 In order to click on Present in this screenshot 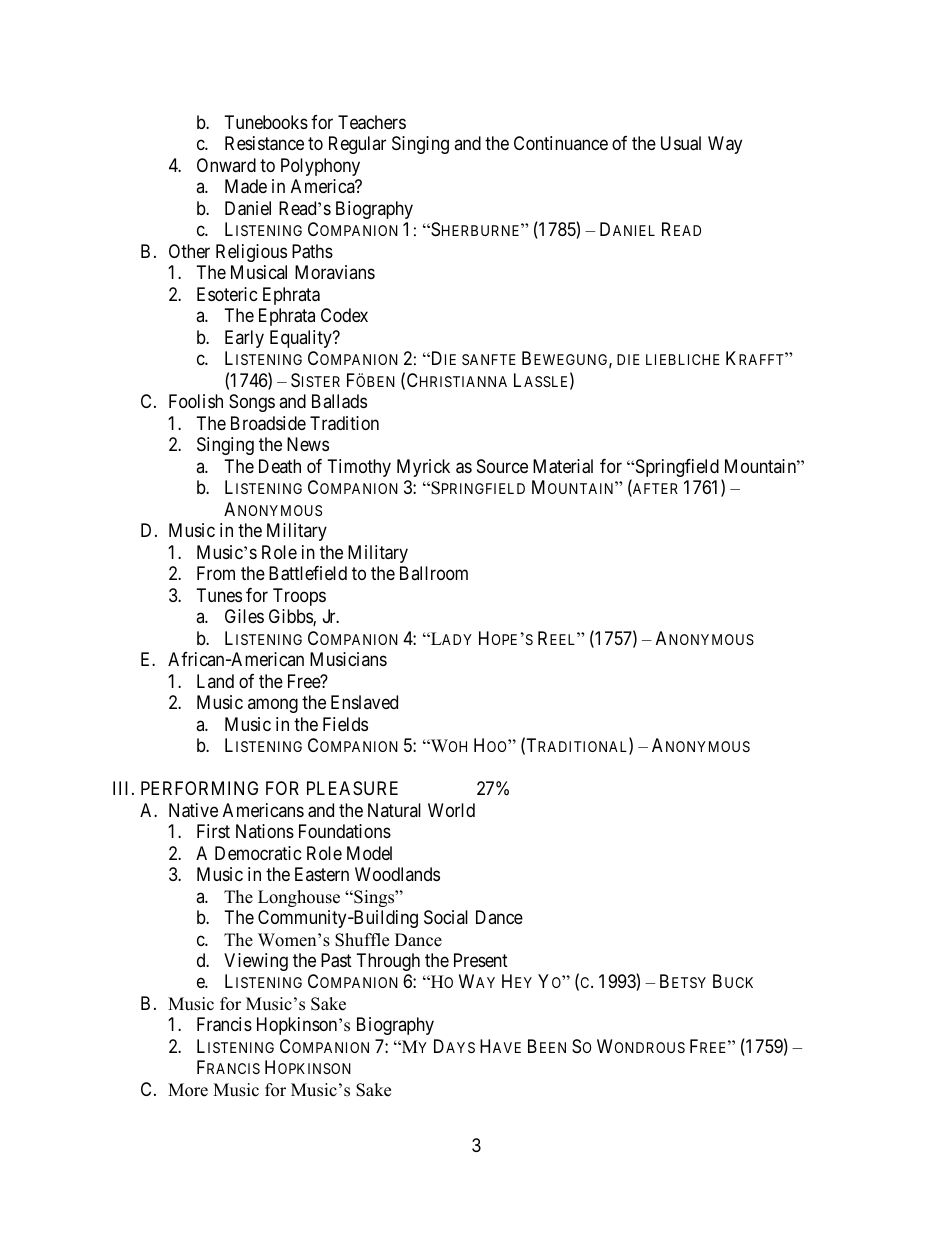, I will do `click(481, 960)`.
